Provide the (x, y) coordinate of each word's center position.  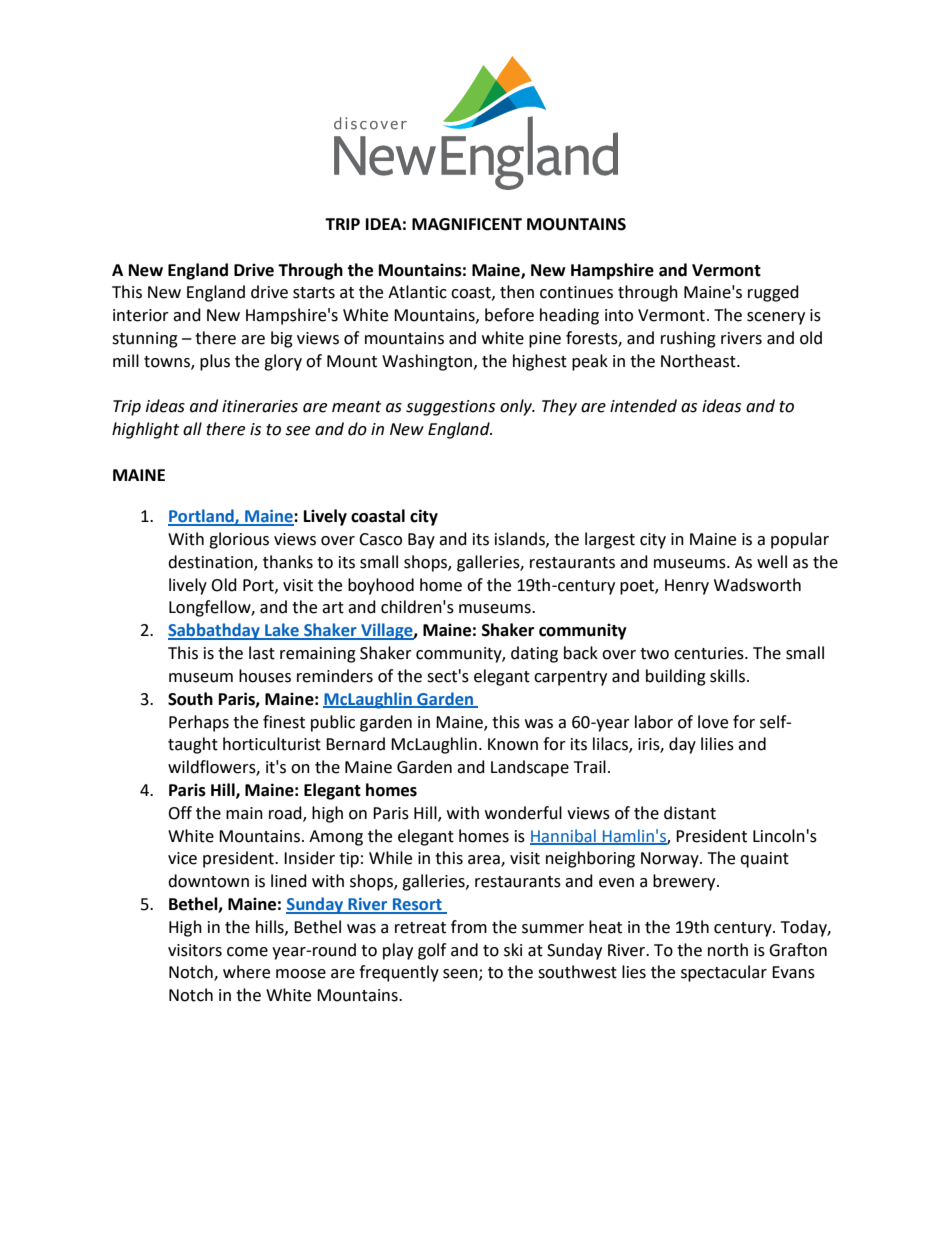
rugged (773, 293)
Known (513, 744)
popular (800, 540)
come (247, 952)
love (713, 722)
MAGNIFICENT (467, 224)
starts (314, 293)
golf (432, 951)
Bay (421, 541)
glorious (239, 540)
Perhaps (199, 723)
